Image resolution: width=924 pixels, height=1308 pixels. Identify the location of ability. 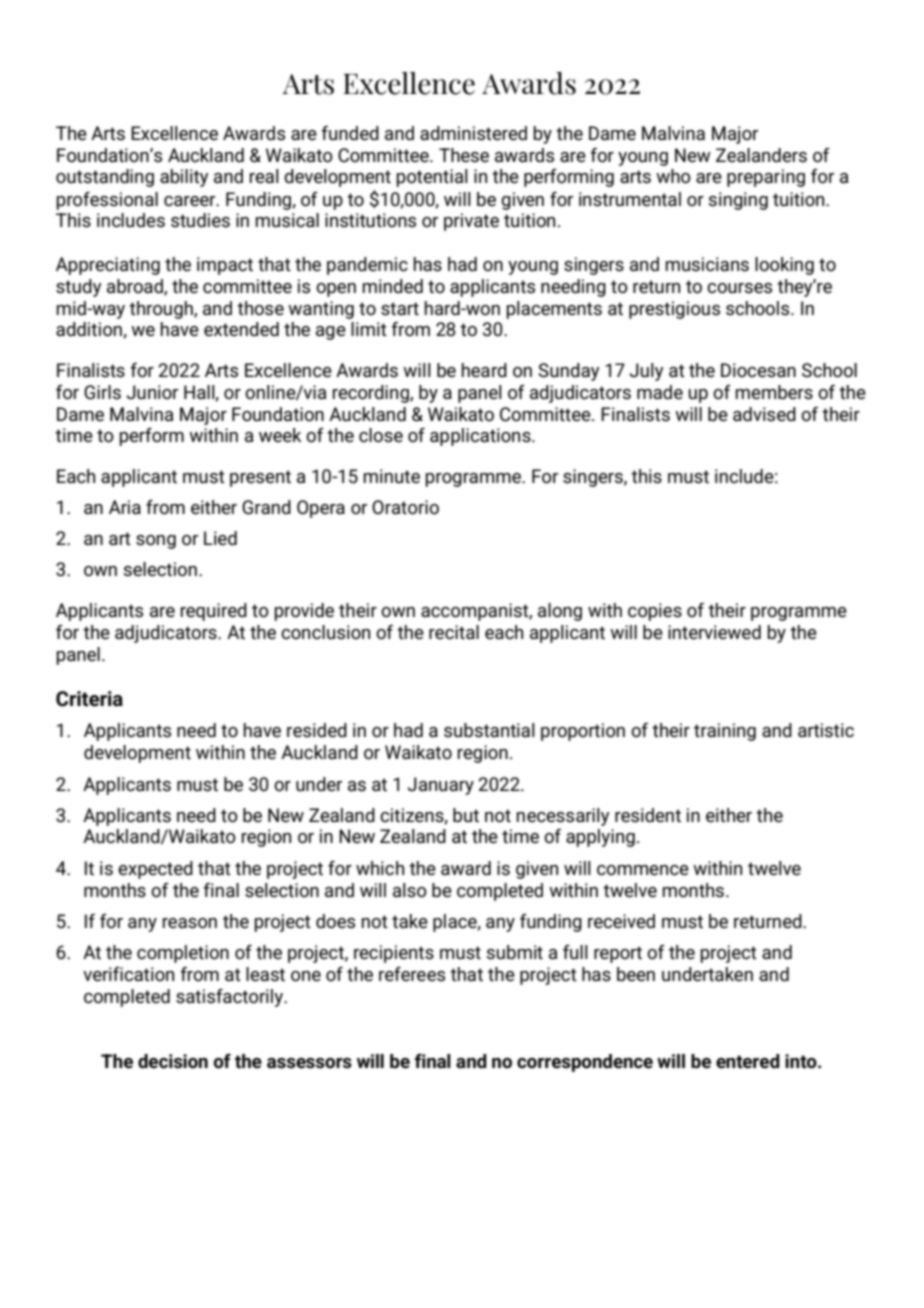
(184, 178).
